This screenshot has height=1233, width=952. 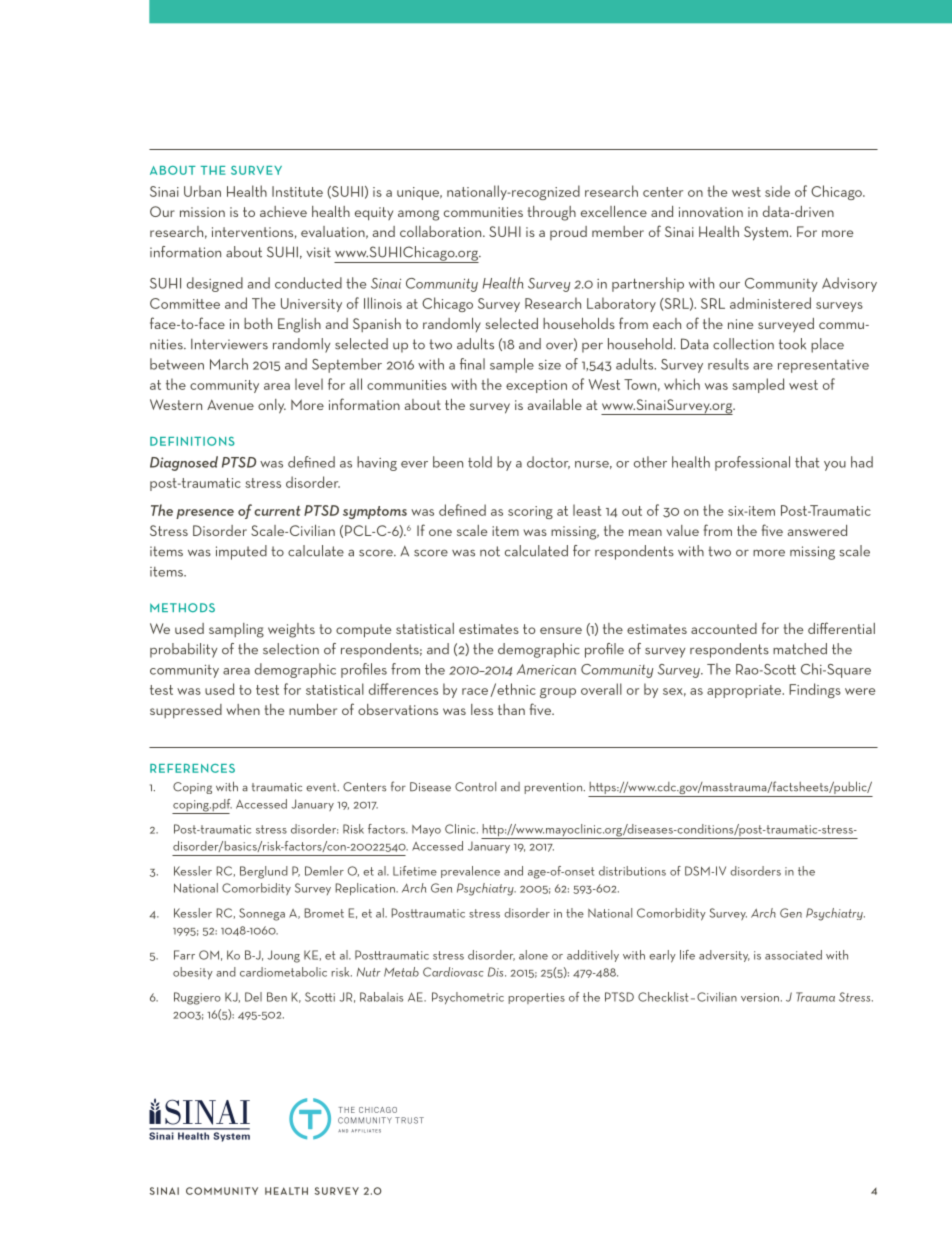 What do you see at coordinates (291, 649) in the screenshot?
I see `selection` at bounding box center [291, 649].
